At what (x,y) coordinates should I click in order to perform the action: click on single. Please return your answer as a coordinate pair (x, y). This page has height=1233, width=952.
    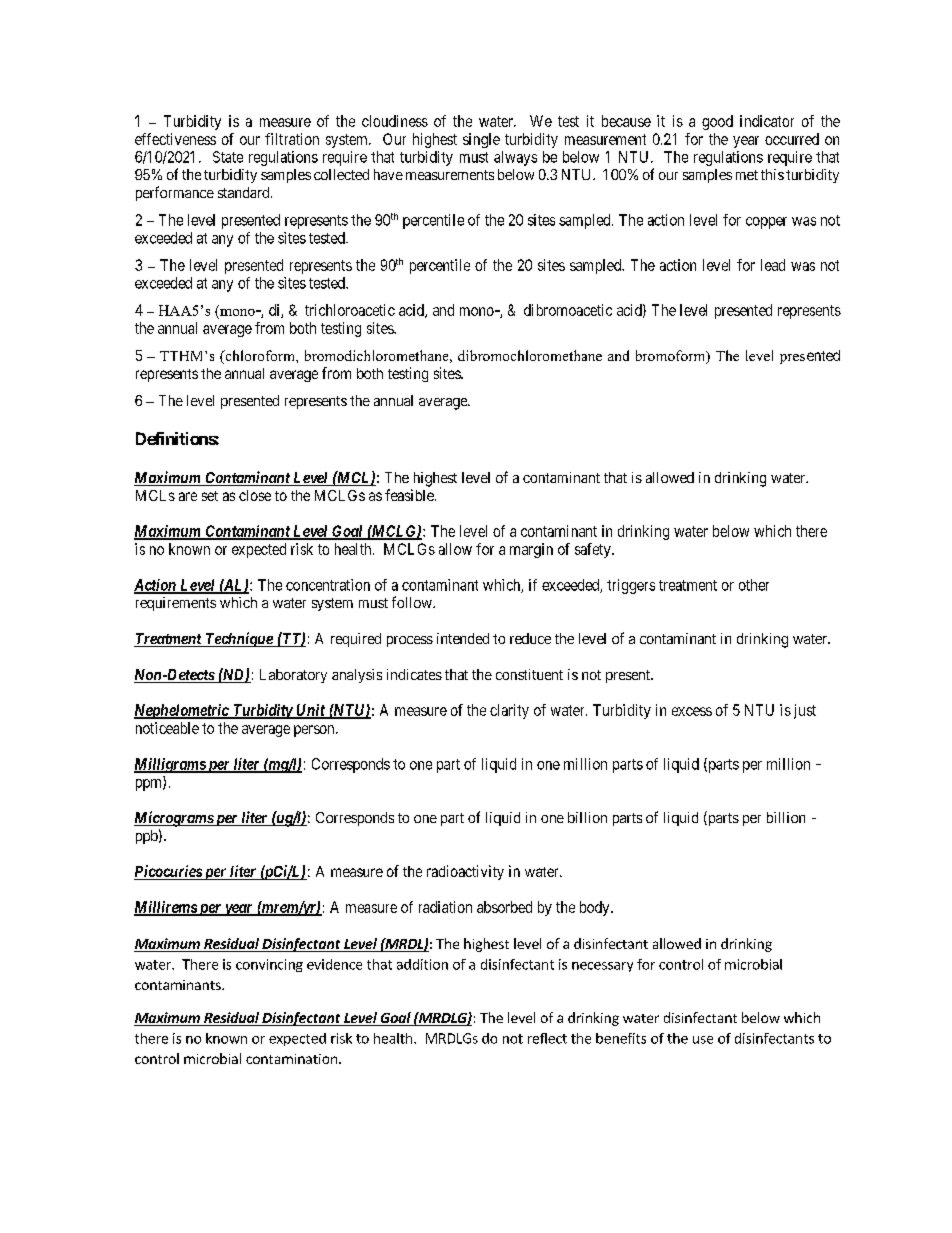
    Looking at the image, I should click on (481, 140).
